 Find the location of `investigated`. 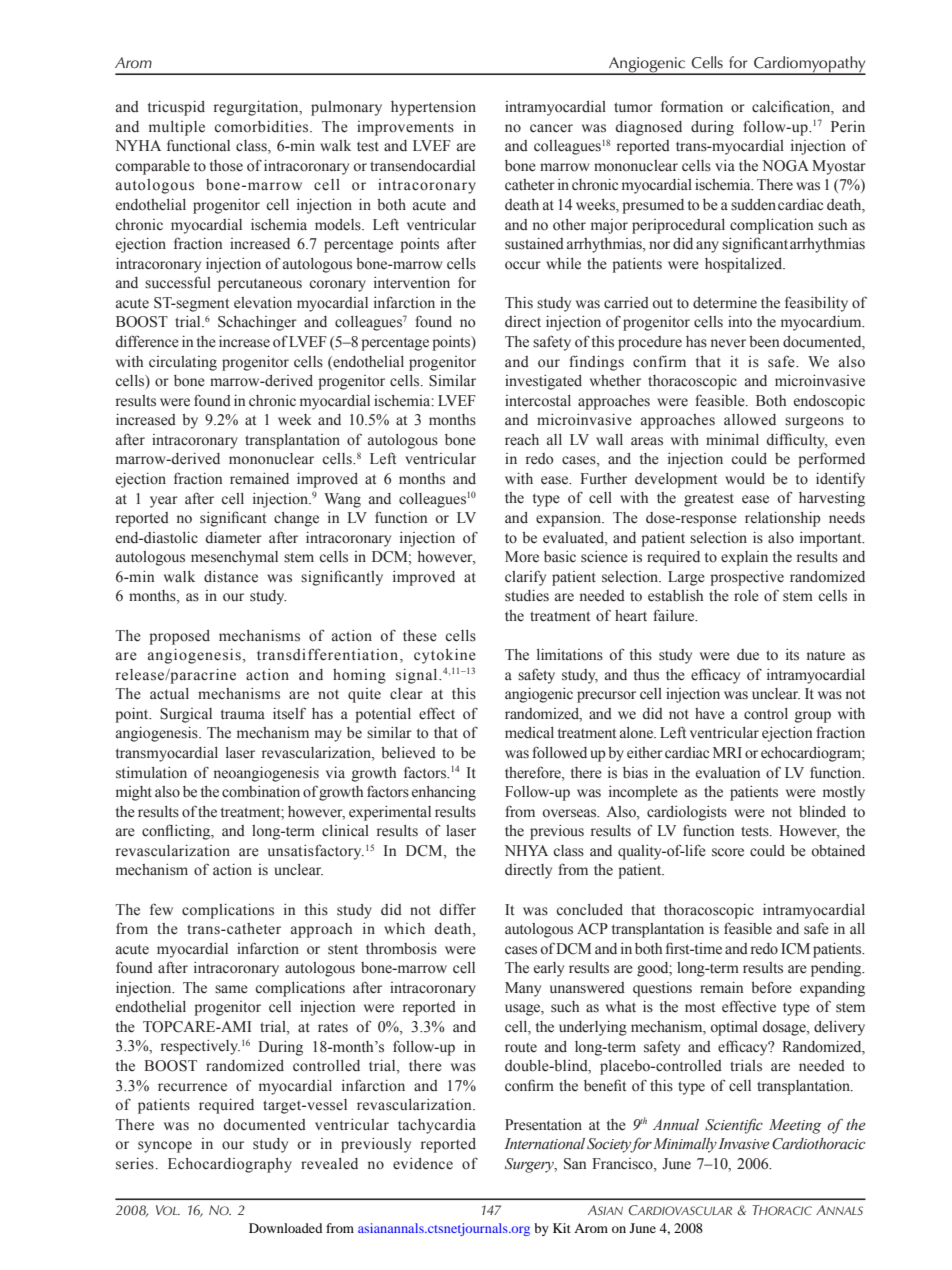

investigated is located at coordinates (543, 382).
